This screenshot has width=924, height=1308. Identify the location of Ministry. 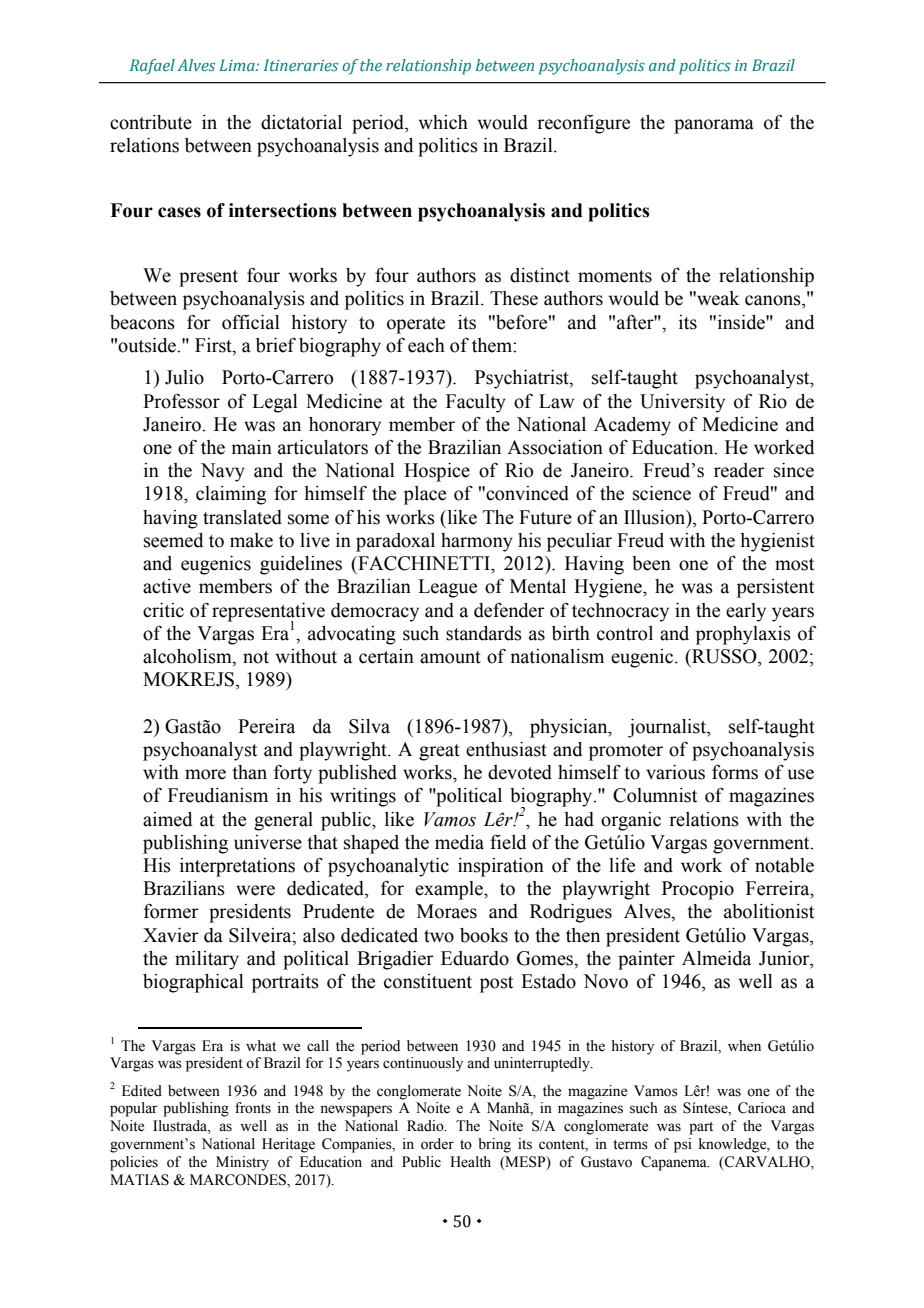
(242, 1163).
